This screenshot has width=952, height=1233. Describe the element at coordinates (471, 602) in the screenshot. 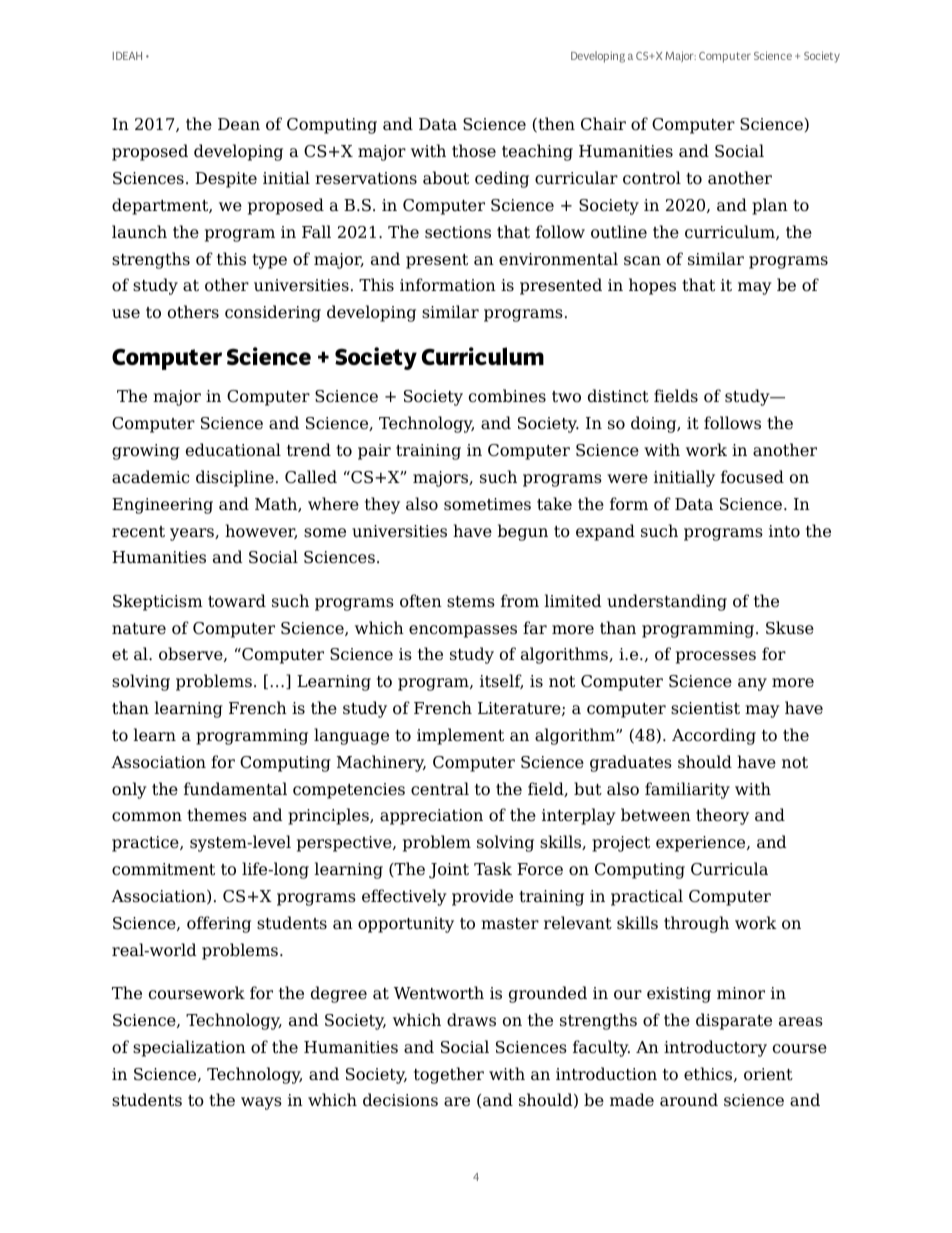

I see `stems` at that location.
